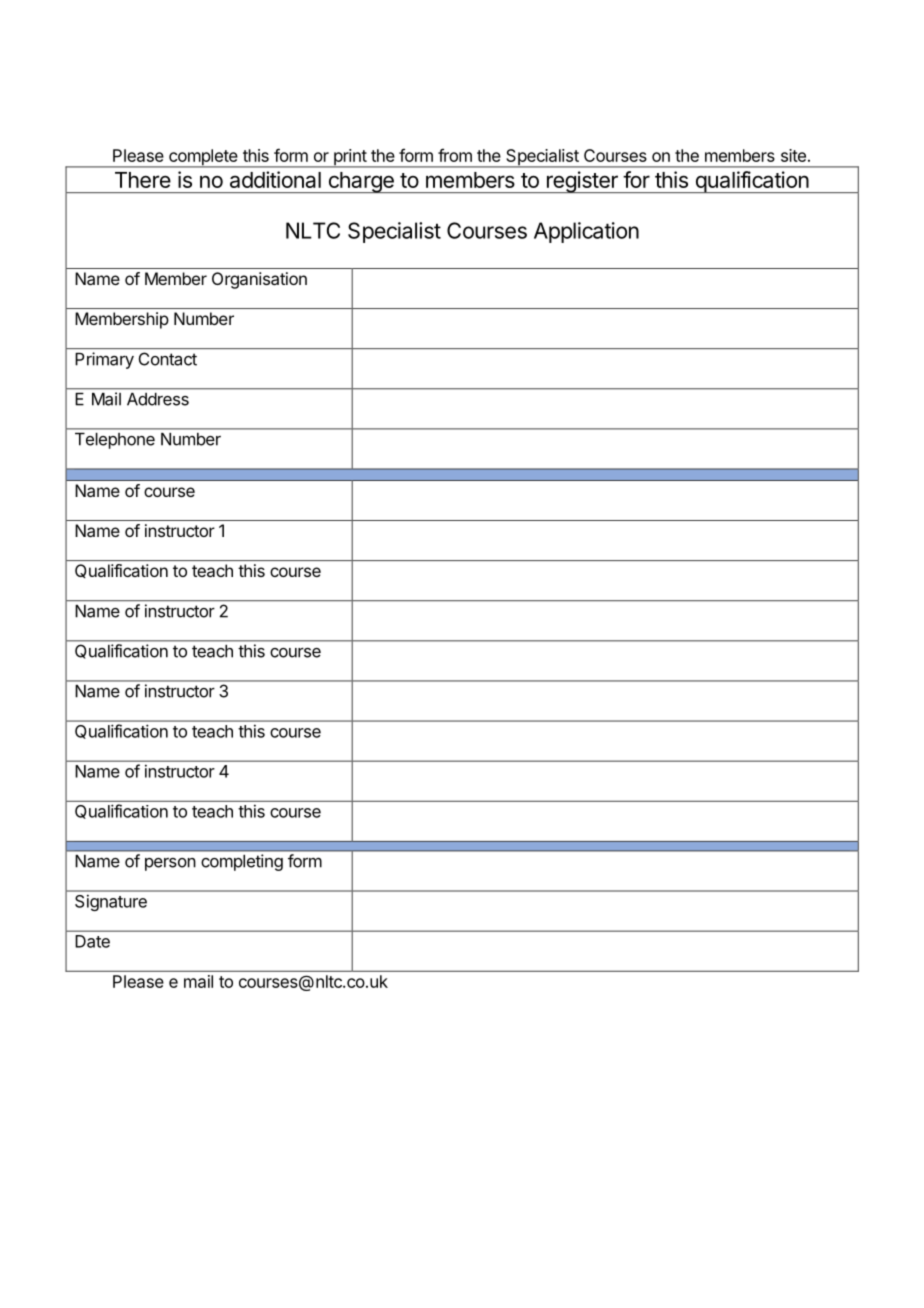  What do you see at coordinates (92, 941) in the page?
I see `Date` at bounding box center [92, 941].
